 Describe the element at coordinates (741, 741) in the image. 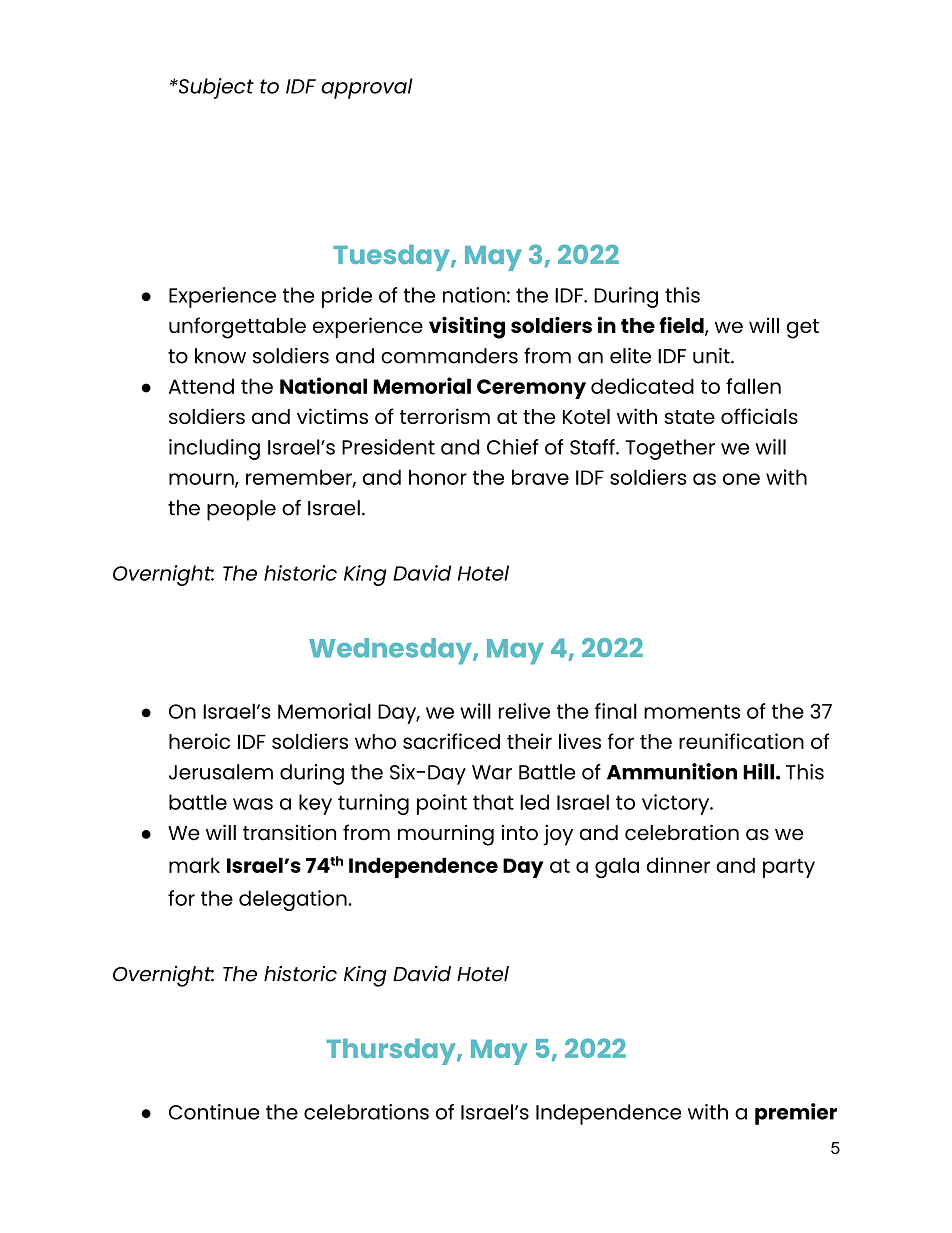

I see `reunification` at that location.
